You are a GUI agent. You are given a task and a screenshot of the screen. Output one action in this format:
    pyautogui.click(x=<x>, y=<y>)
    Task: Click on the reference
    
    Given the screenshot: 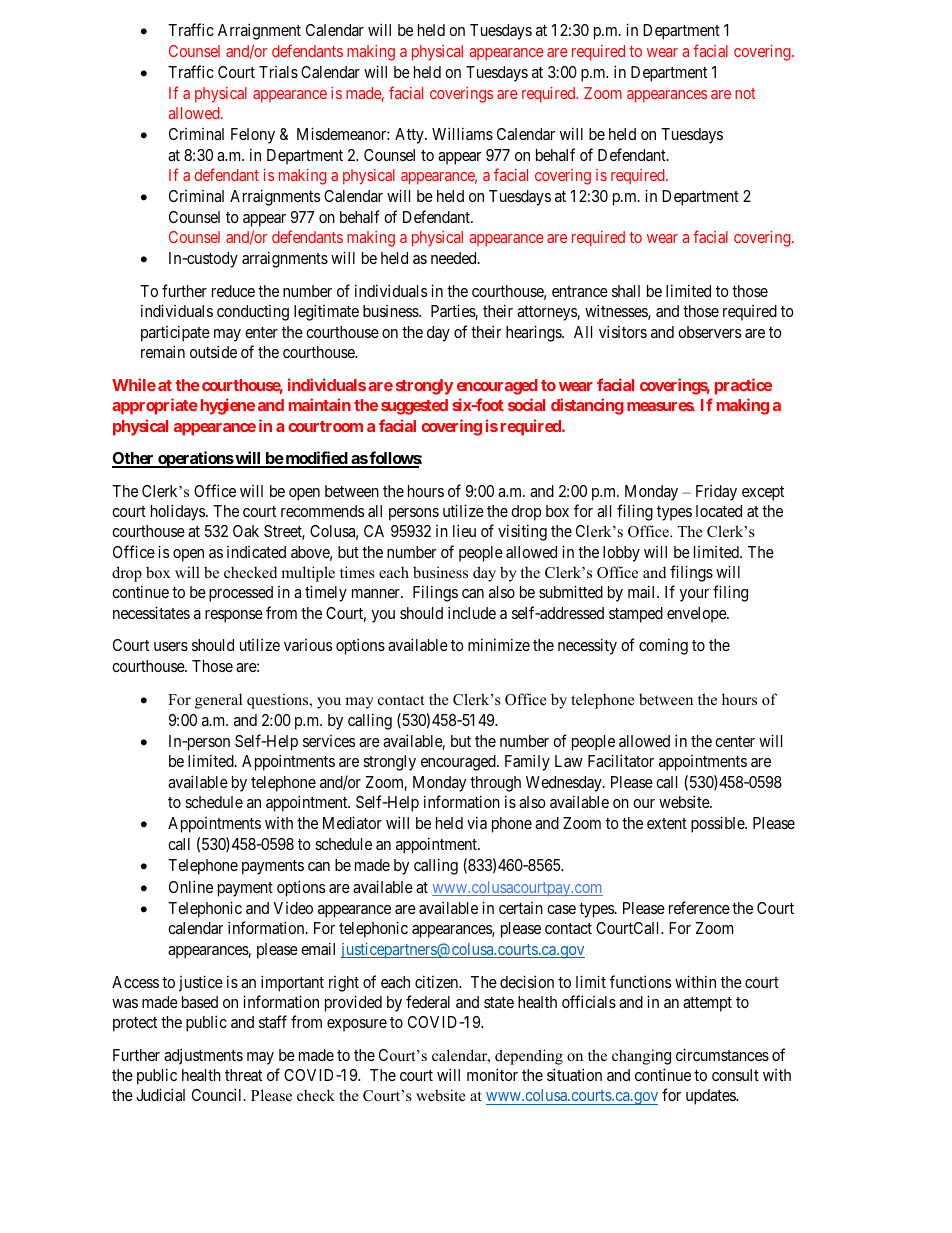 What is the action you would take?
    pyautogui.click(x=699, y=907)
